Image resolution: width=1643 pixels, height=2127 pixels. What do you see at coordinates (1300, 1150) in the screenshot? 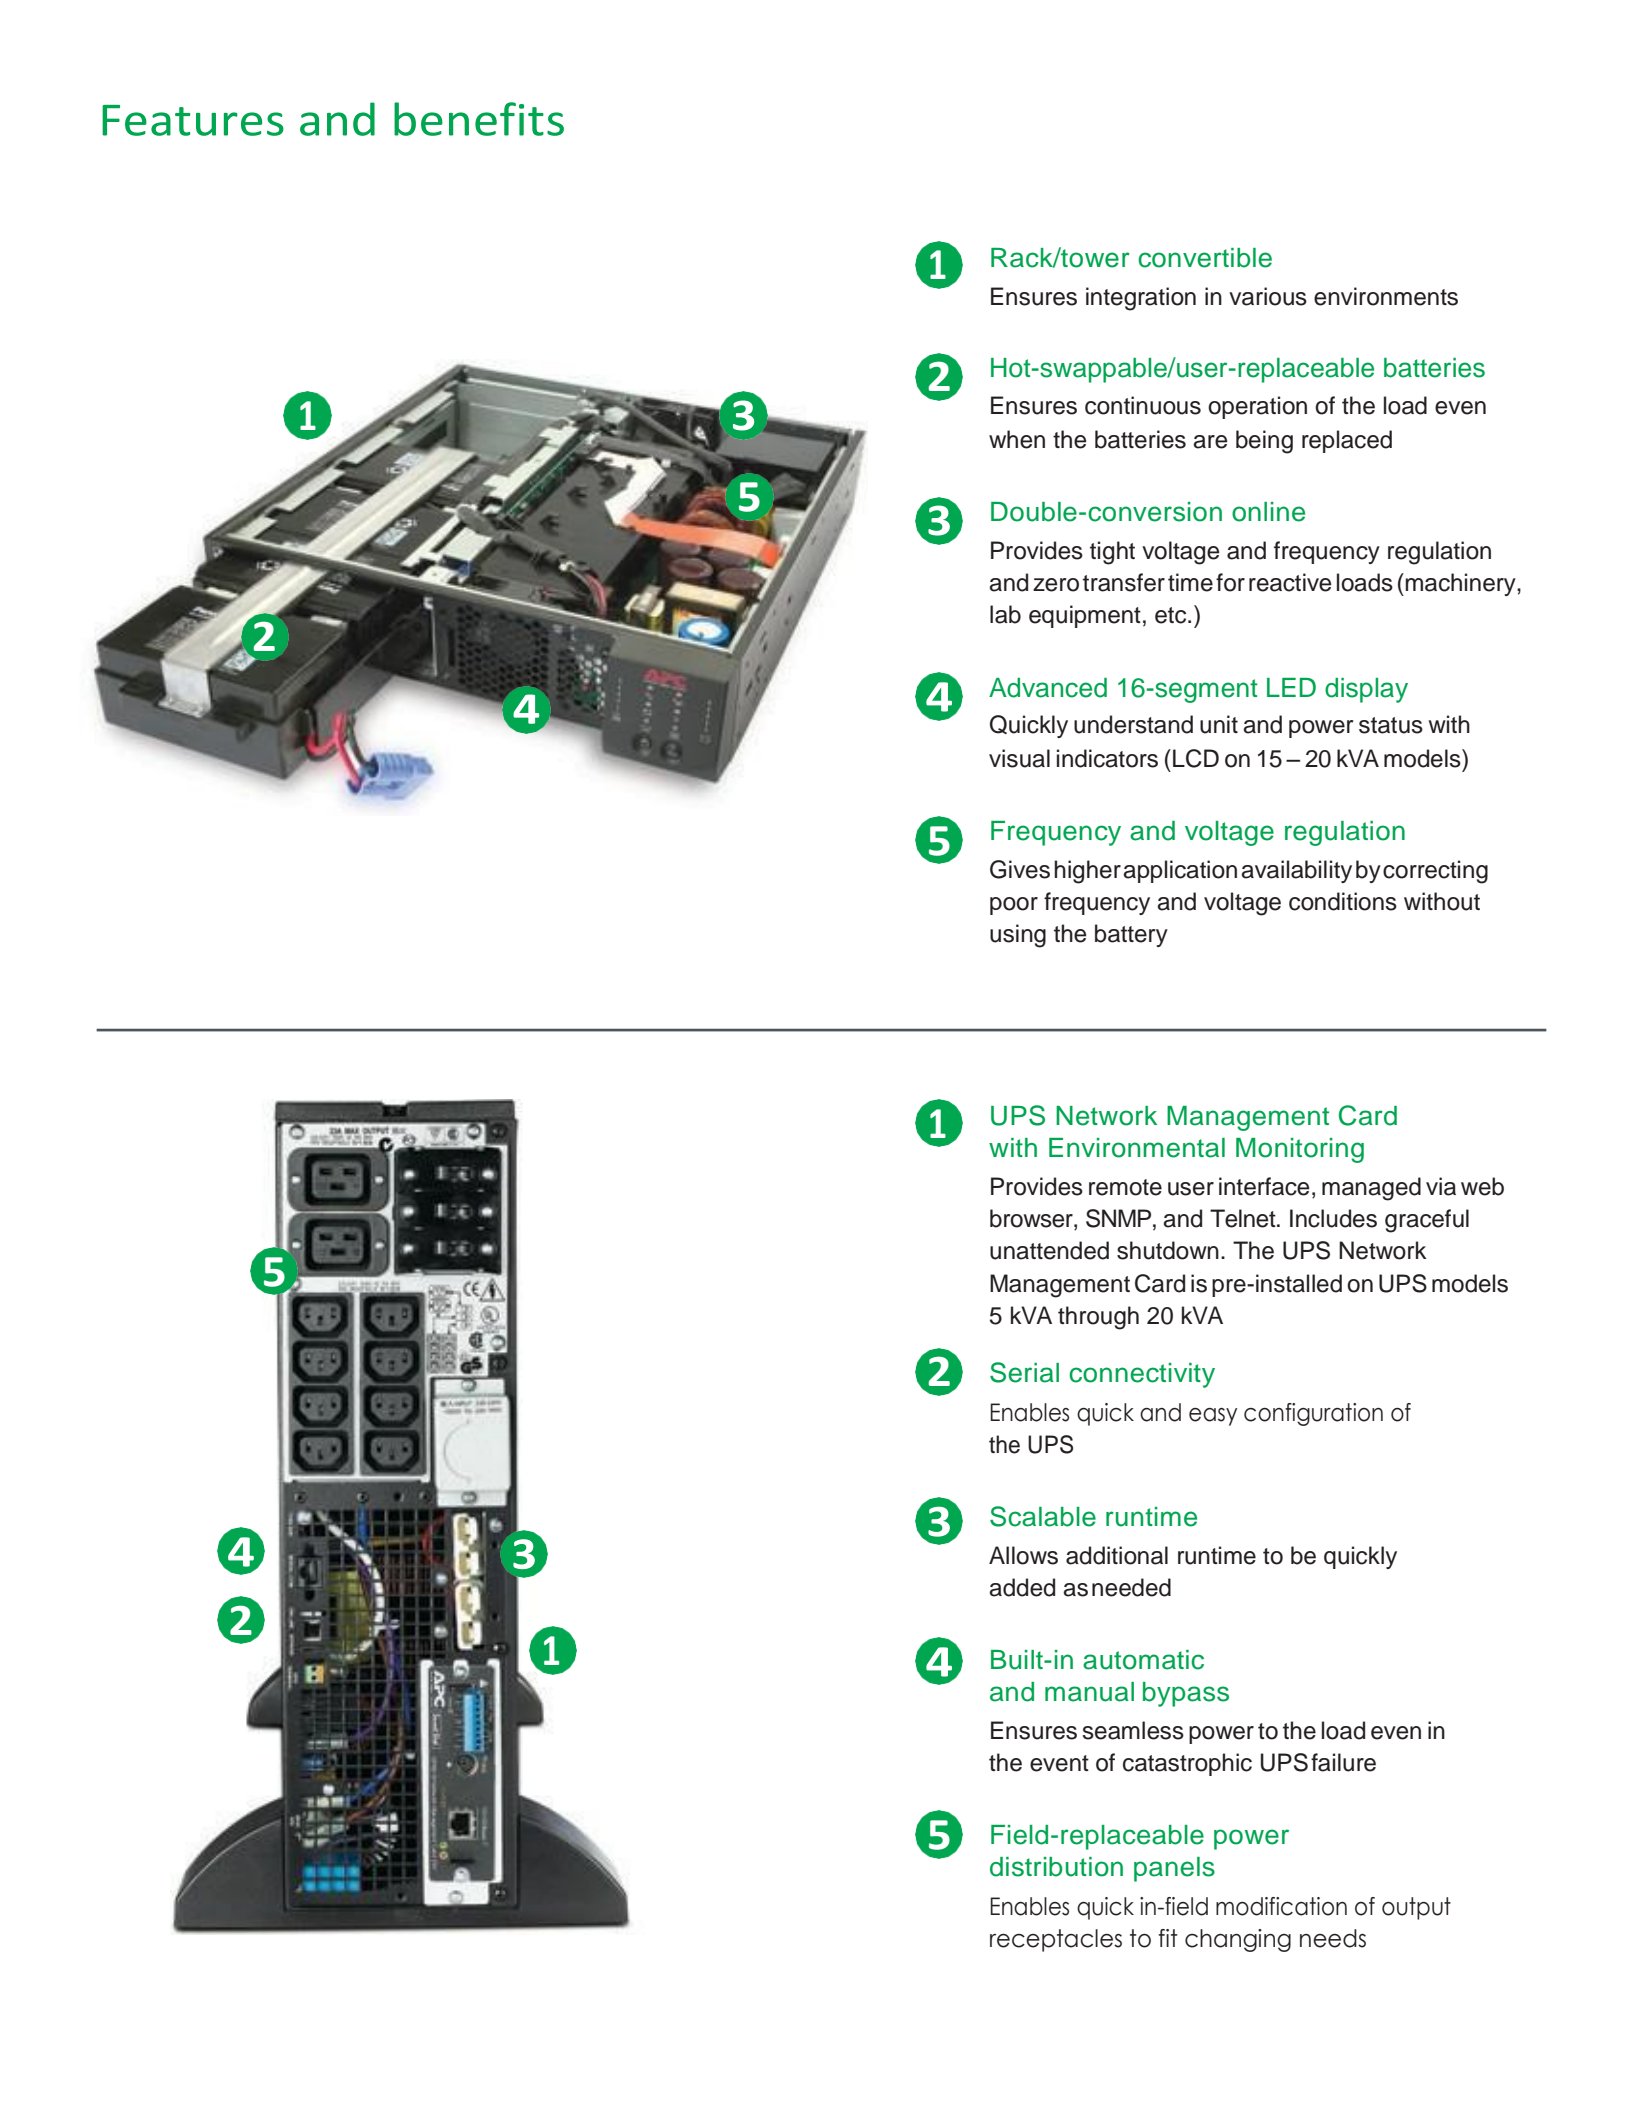
I see `Monitoring` at bounding box center [1300, 1150].
